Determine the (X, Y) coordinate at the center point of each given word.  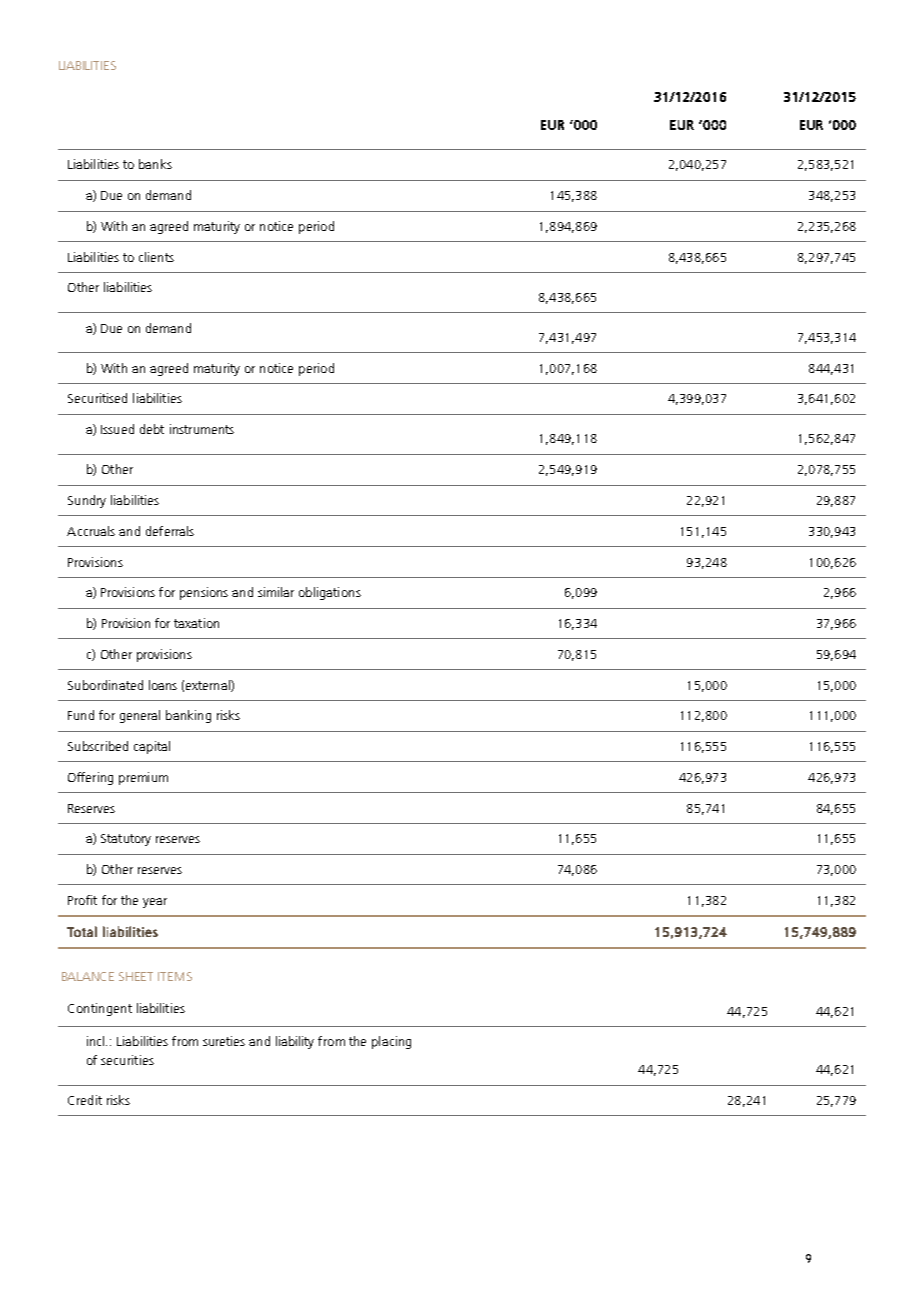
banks (155, 164)
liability (295, 1042)
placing (391, 1042)
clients (156, 257)
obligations (330, 593)
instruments (202, 429)
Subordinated (105, 685)
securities (127, 1060)
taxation (196, 623)
